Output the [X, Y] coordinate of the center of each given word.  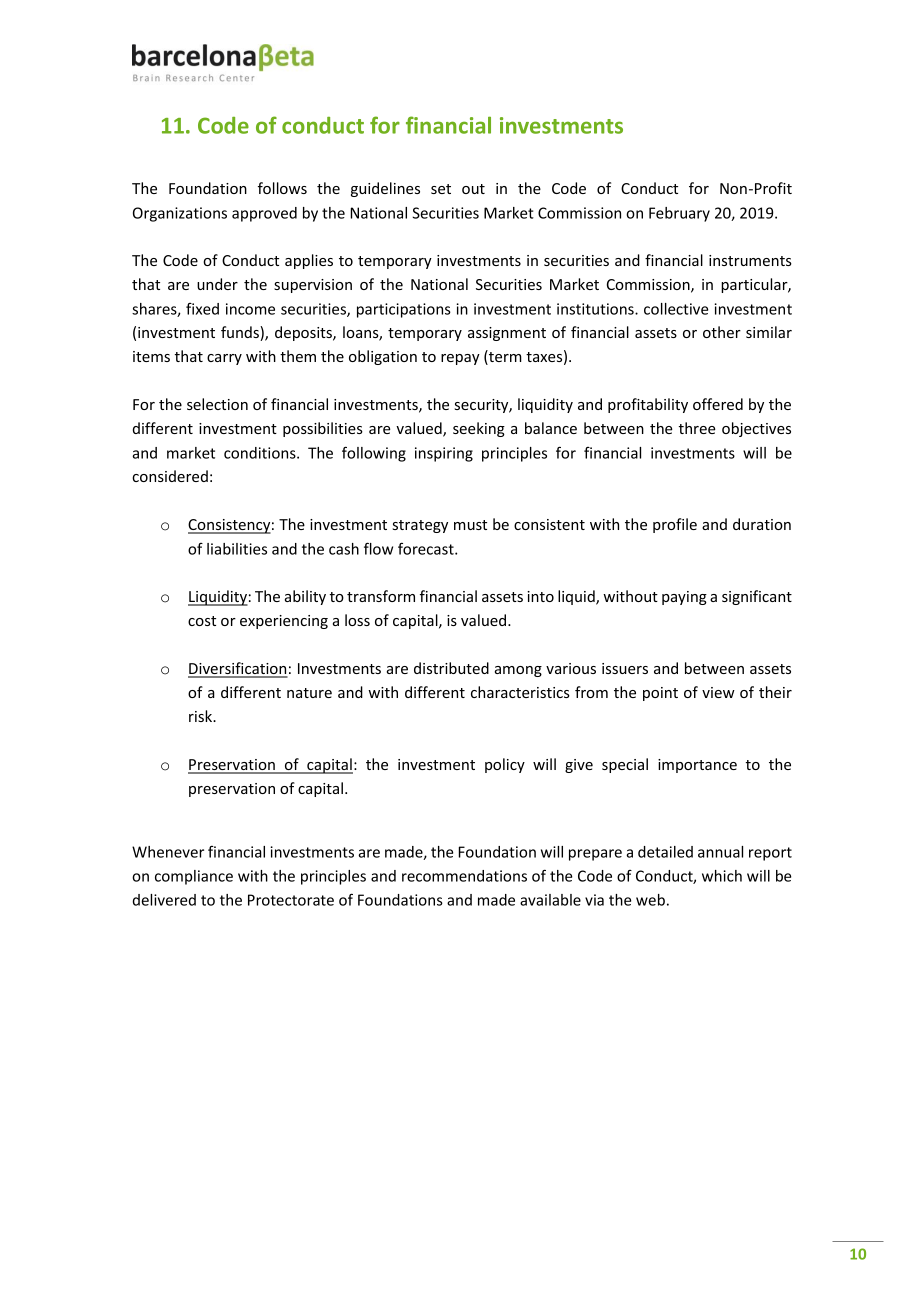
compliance [194, 877]
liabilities [237, 549]
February [679, 214]
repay [460, 359]
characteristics [520, 692]
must [470, 525]
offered [718, 404]
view [718, 692]
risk [202, 716]
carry [224, 359]
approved [264, 214]
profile [675, 525]
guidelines [385, 189]
